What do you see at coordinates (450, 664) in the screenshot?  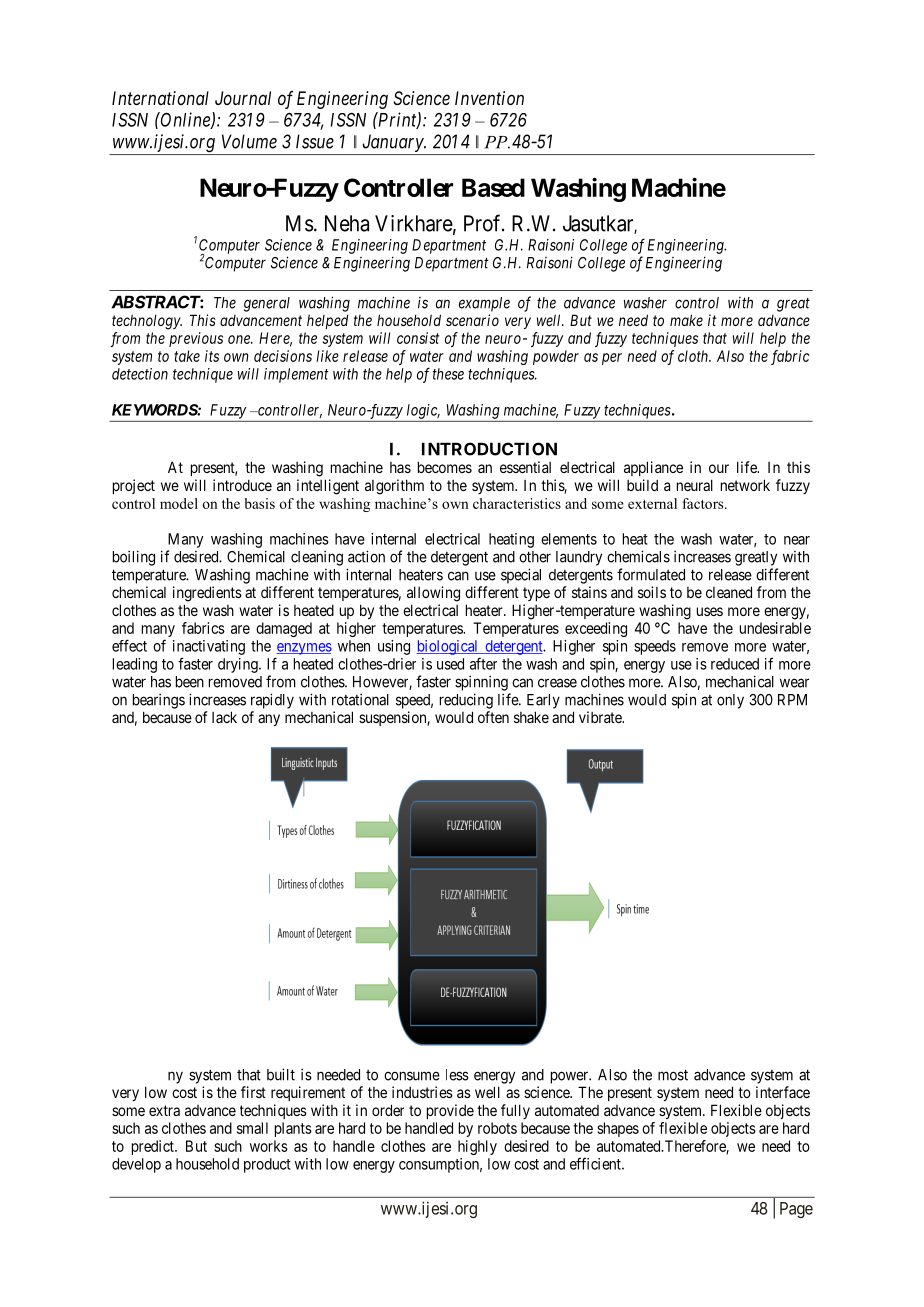 I see `used` at bounding box center [450, 664].
